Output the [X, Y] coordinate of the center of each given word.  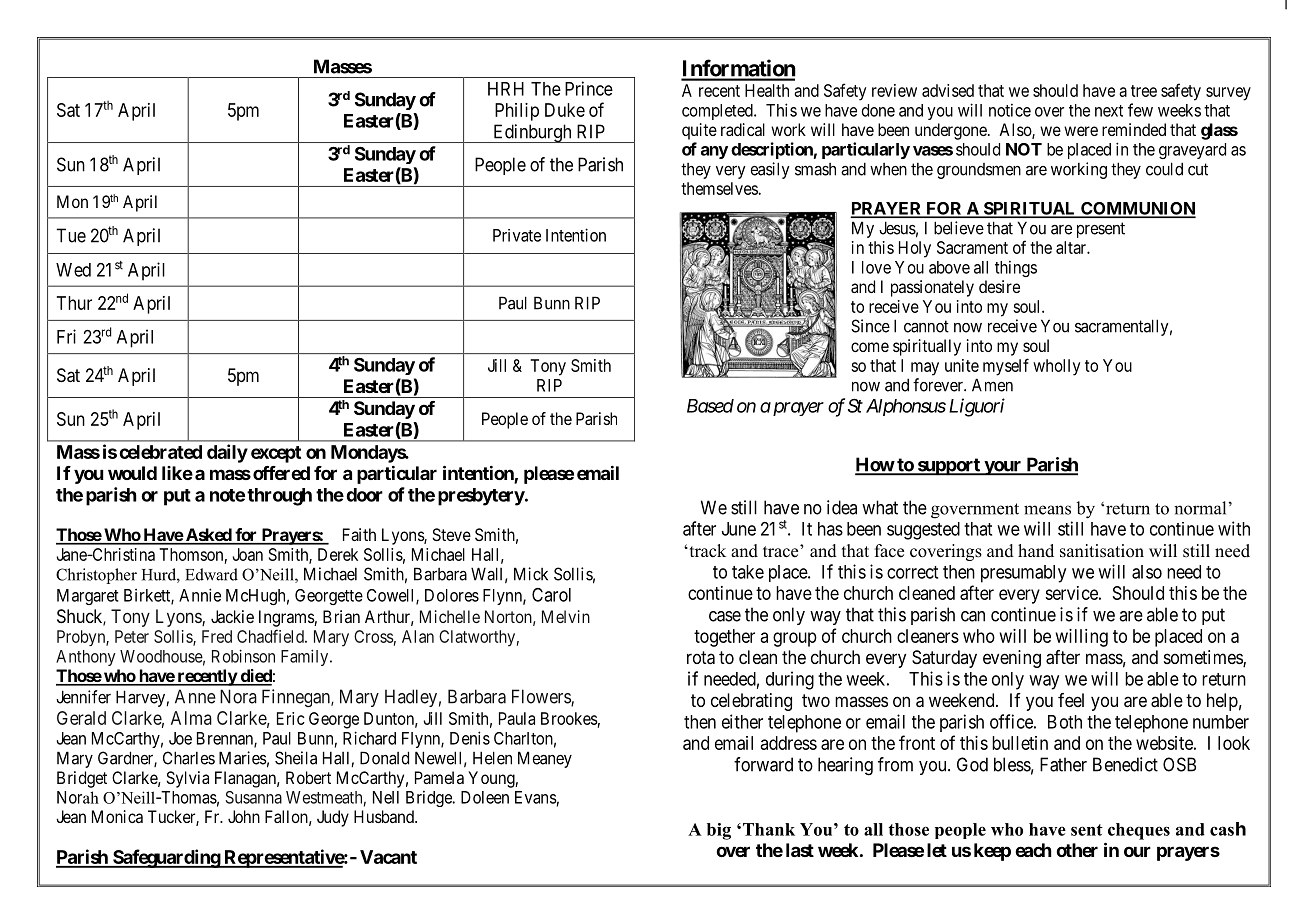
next [1109, 111]
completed [718, 112]
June [739, 529]
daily [227, 453]
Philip [517, 112]
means [1047, 510]
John [244, 816]
